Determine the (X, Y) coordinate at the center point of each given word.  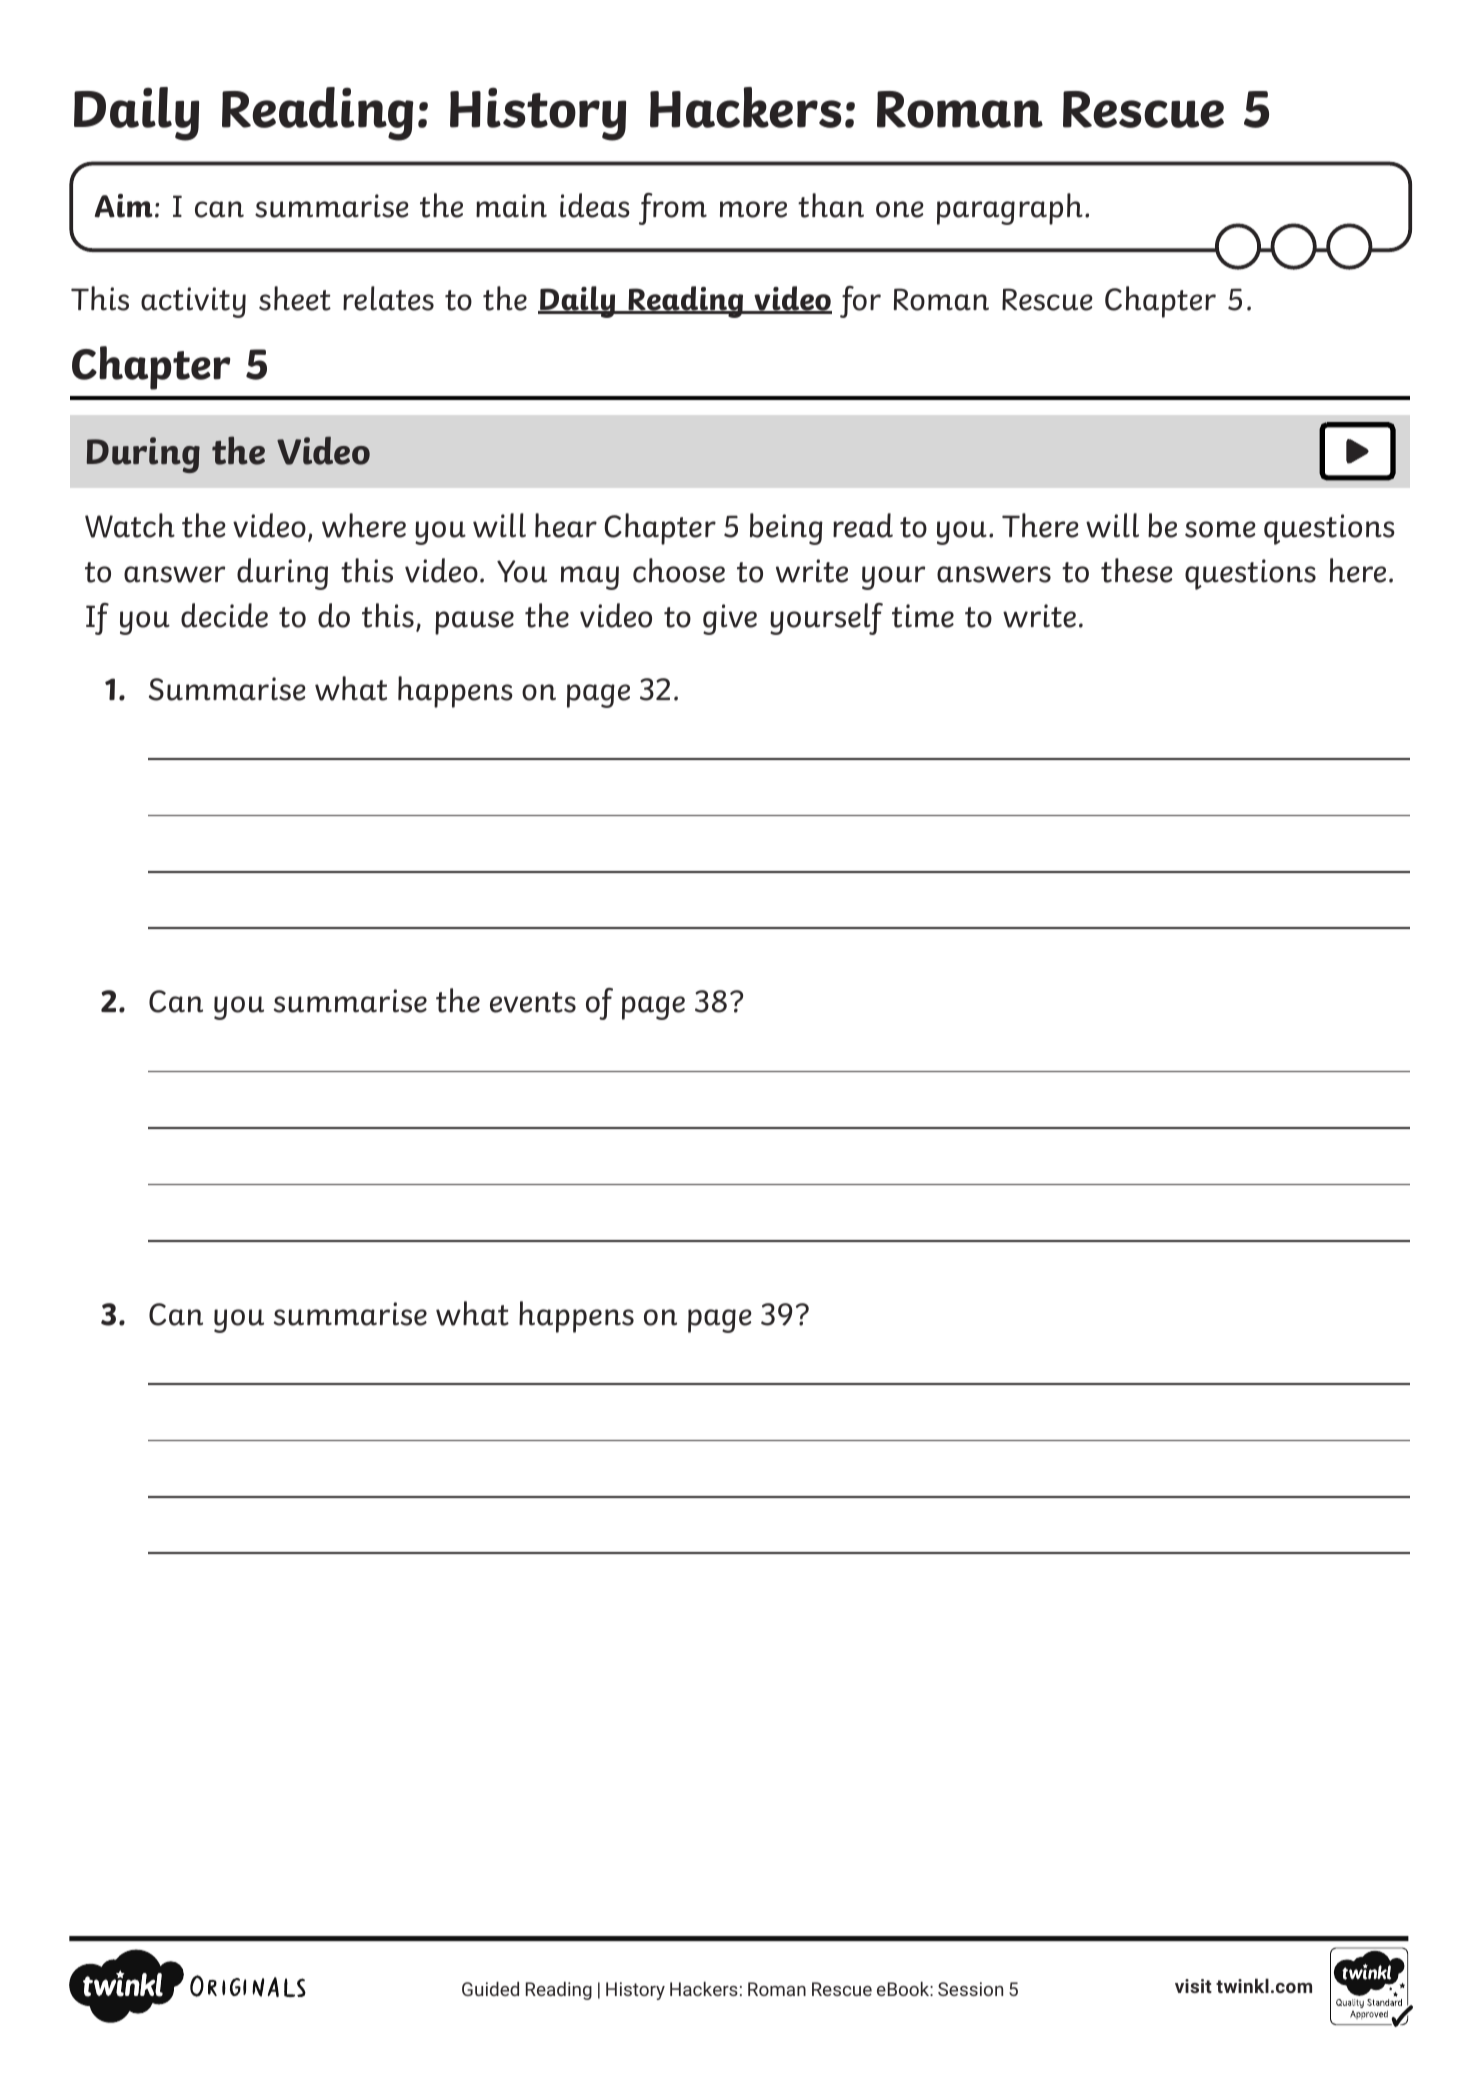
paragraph (1010, 209)
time (923, 616)
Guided (490, 1989)
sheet (295, 298)
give (730, 619)
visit (1193, 1986)
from (673, 209)
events (533, 1002)
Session (970, 1989)
